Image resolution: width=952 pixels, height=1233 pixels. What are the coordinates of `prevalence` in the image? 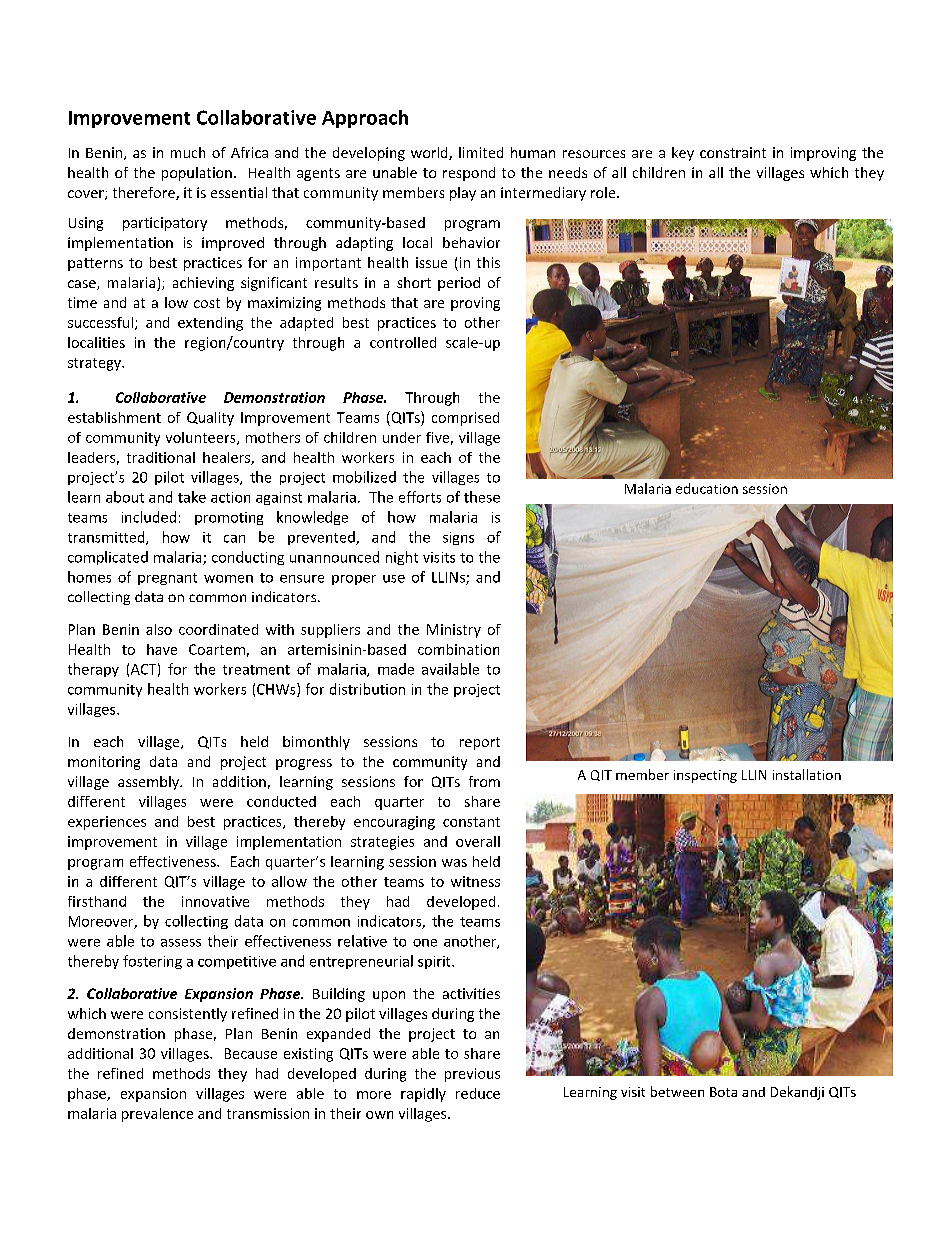 It's located at (157, 1115).
